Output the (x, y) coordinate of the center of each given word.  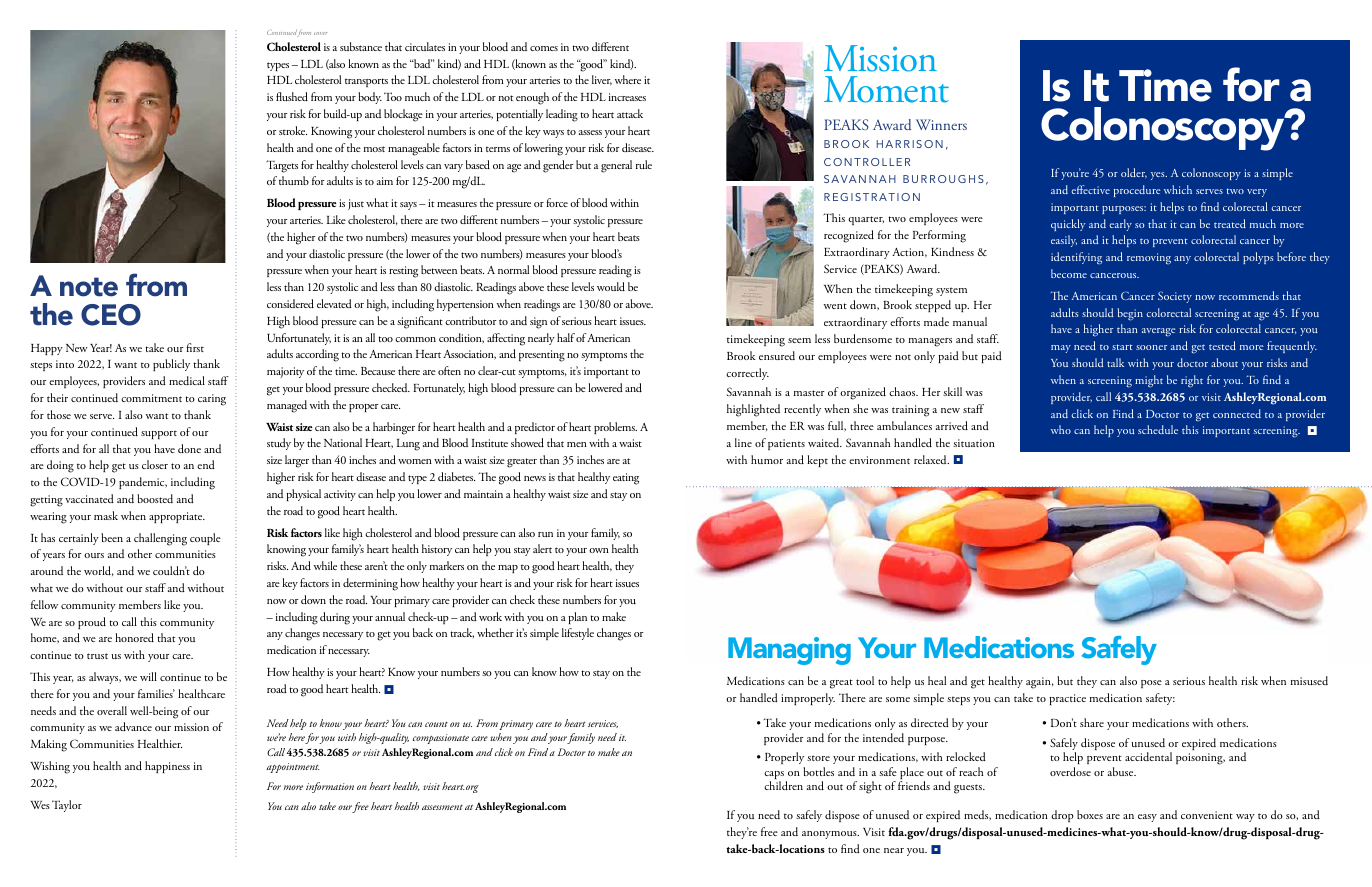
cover (320, 33)
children (783, 785)
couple (205, 539)
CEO (111, 315)
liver (602, 80)
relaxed (931, 459)
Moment (886, 89)
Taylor (67, 806)
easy (1147, 818)
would (611, 286)
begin (1130, 314)
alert (542, 548)
